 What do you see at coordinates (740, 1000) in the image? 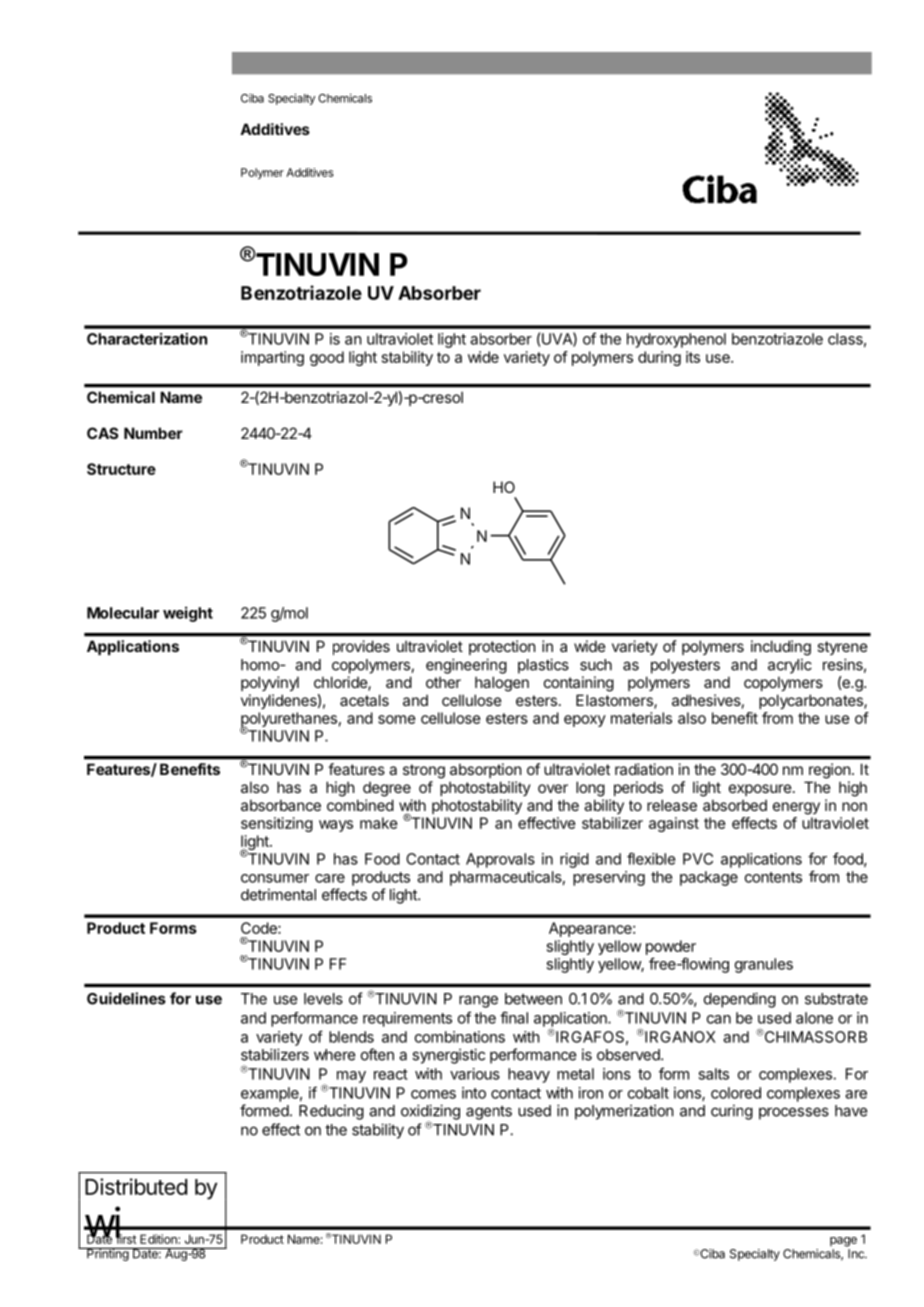
I see `depending` at bounding box center [740, 1000].
